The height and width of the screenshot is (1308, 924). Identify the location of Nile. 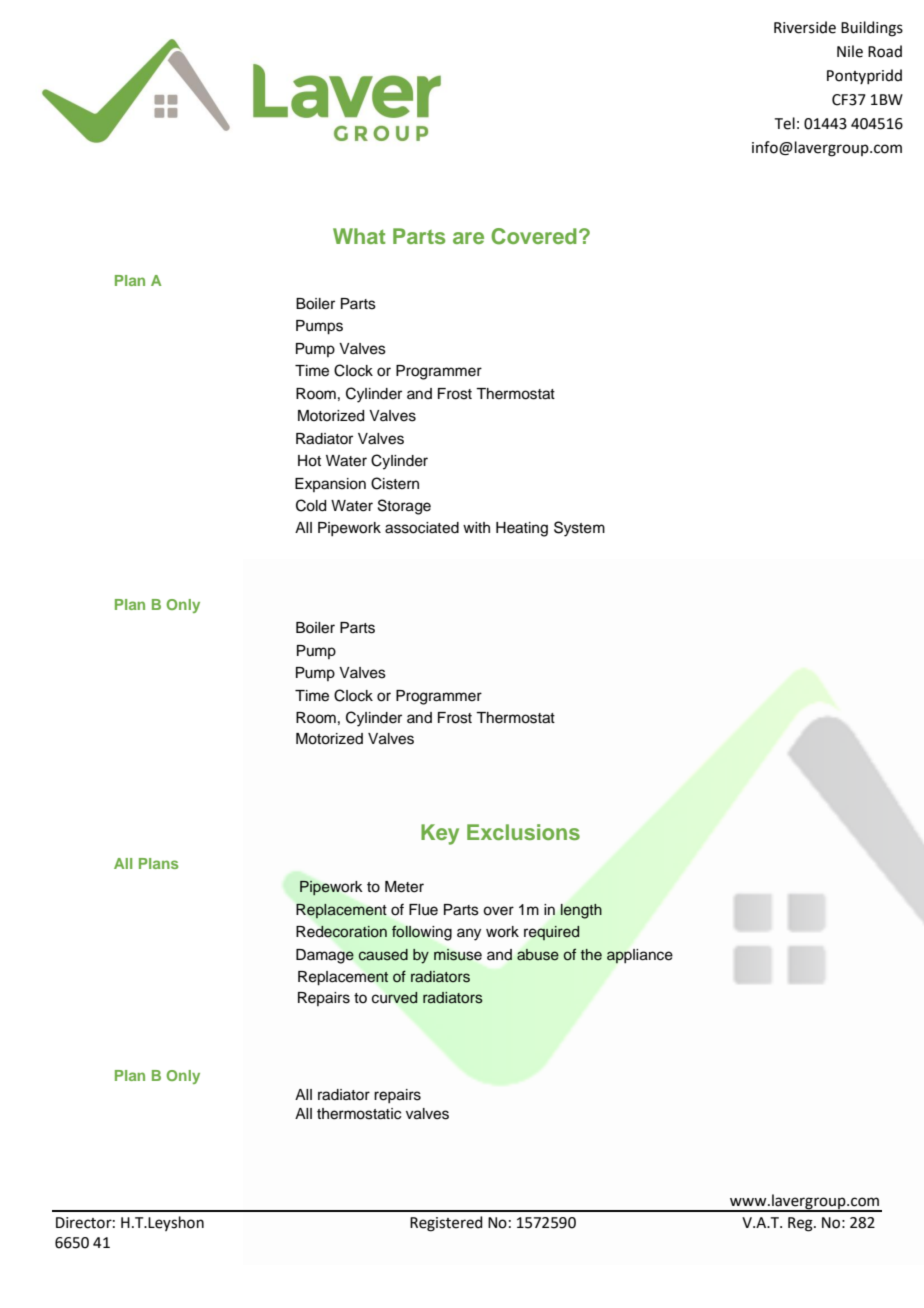
(850, 51).
